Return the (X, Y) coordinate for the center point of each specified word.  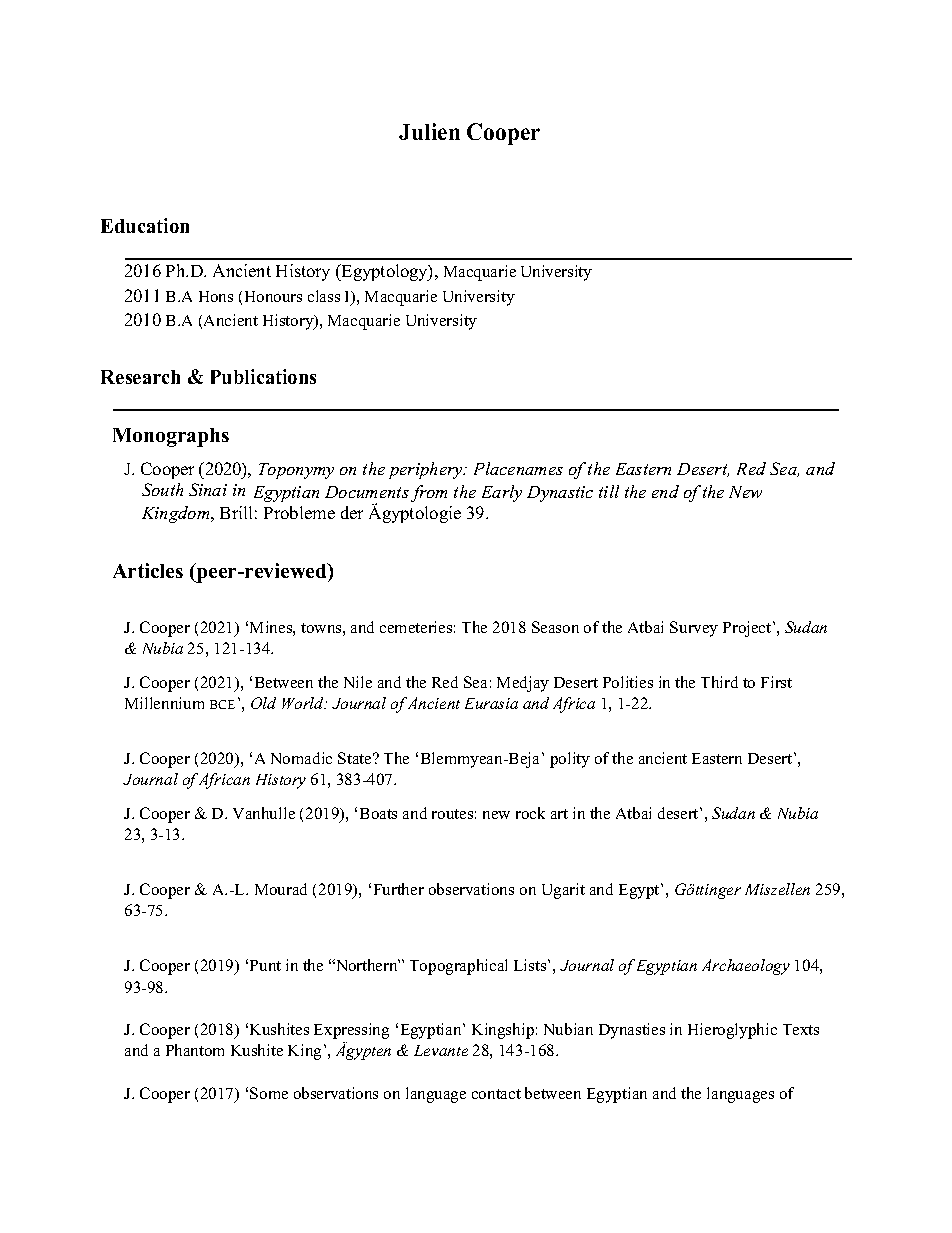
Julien (429, 131)
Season (555, 627)
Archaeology (746, 967)
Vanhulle (264, 813)
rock (530, 813)
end (665, 491)
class (324, 296)
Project (748, 629)
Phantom (195, 1050)
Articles (148, 570)
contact (496, 1094)
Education (145, 225)
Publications (263, 376)
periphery (427, 470)
